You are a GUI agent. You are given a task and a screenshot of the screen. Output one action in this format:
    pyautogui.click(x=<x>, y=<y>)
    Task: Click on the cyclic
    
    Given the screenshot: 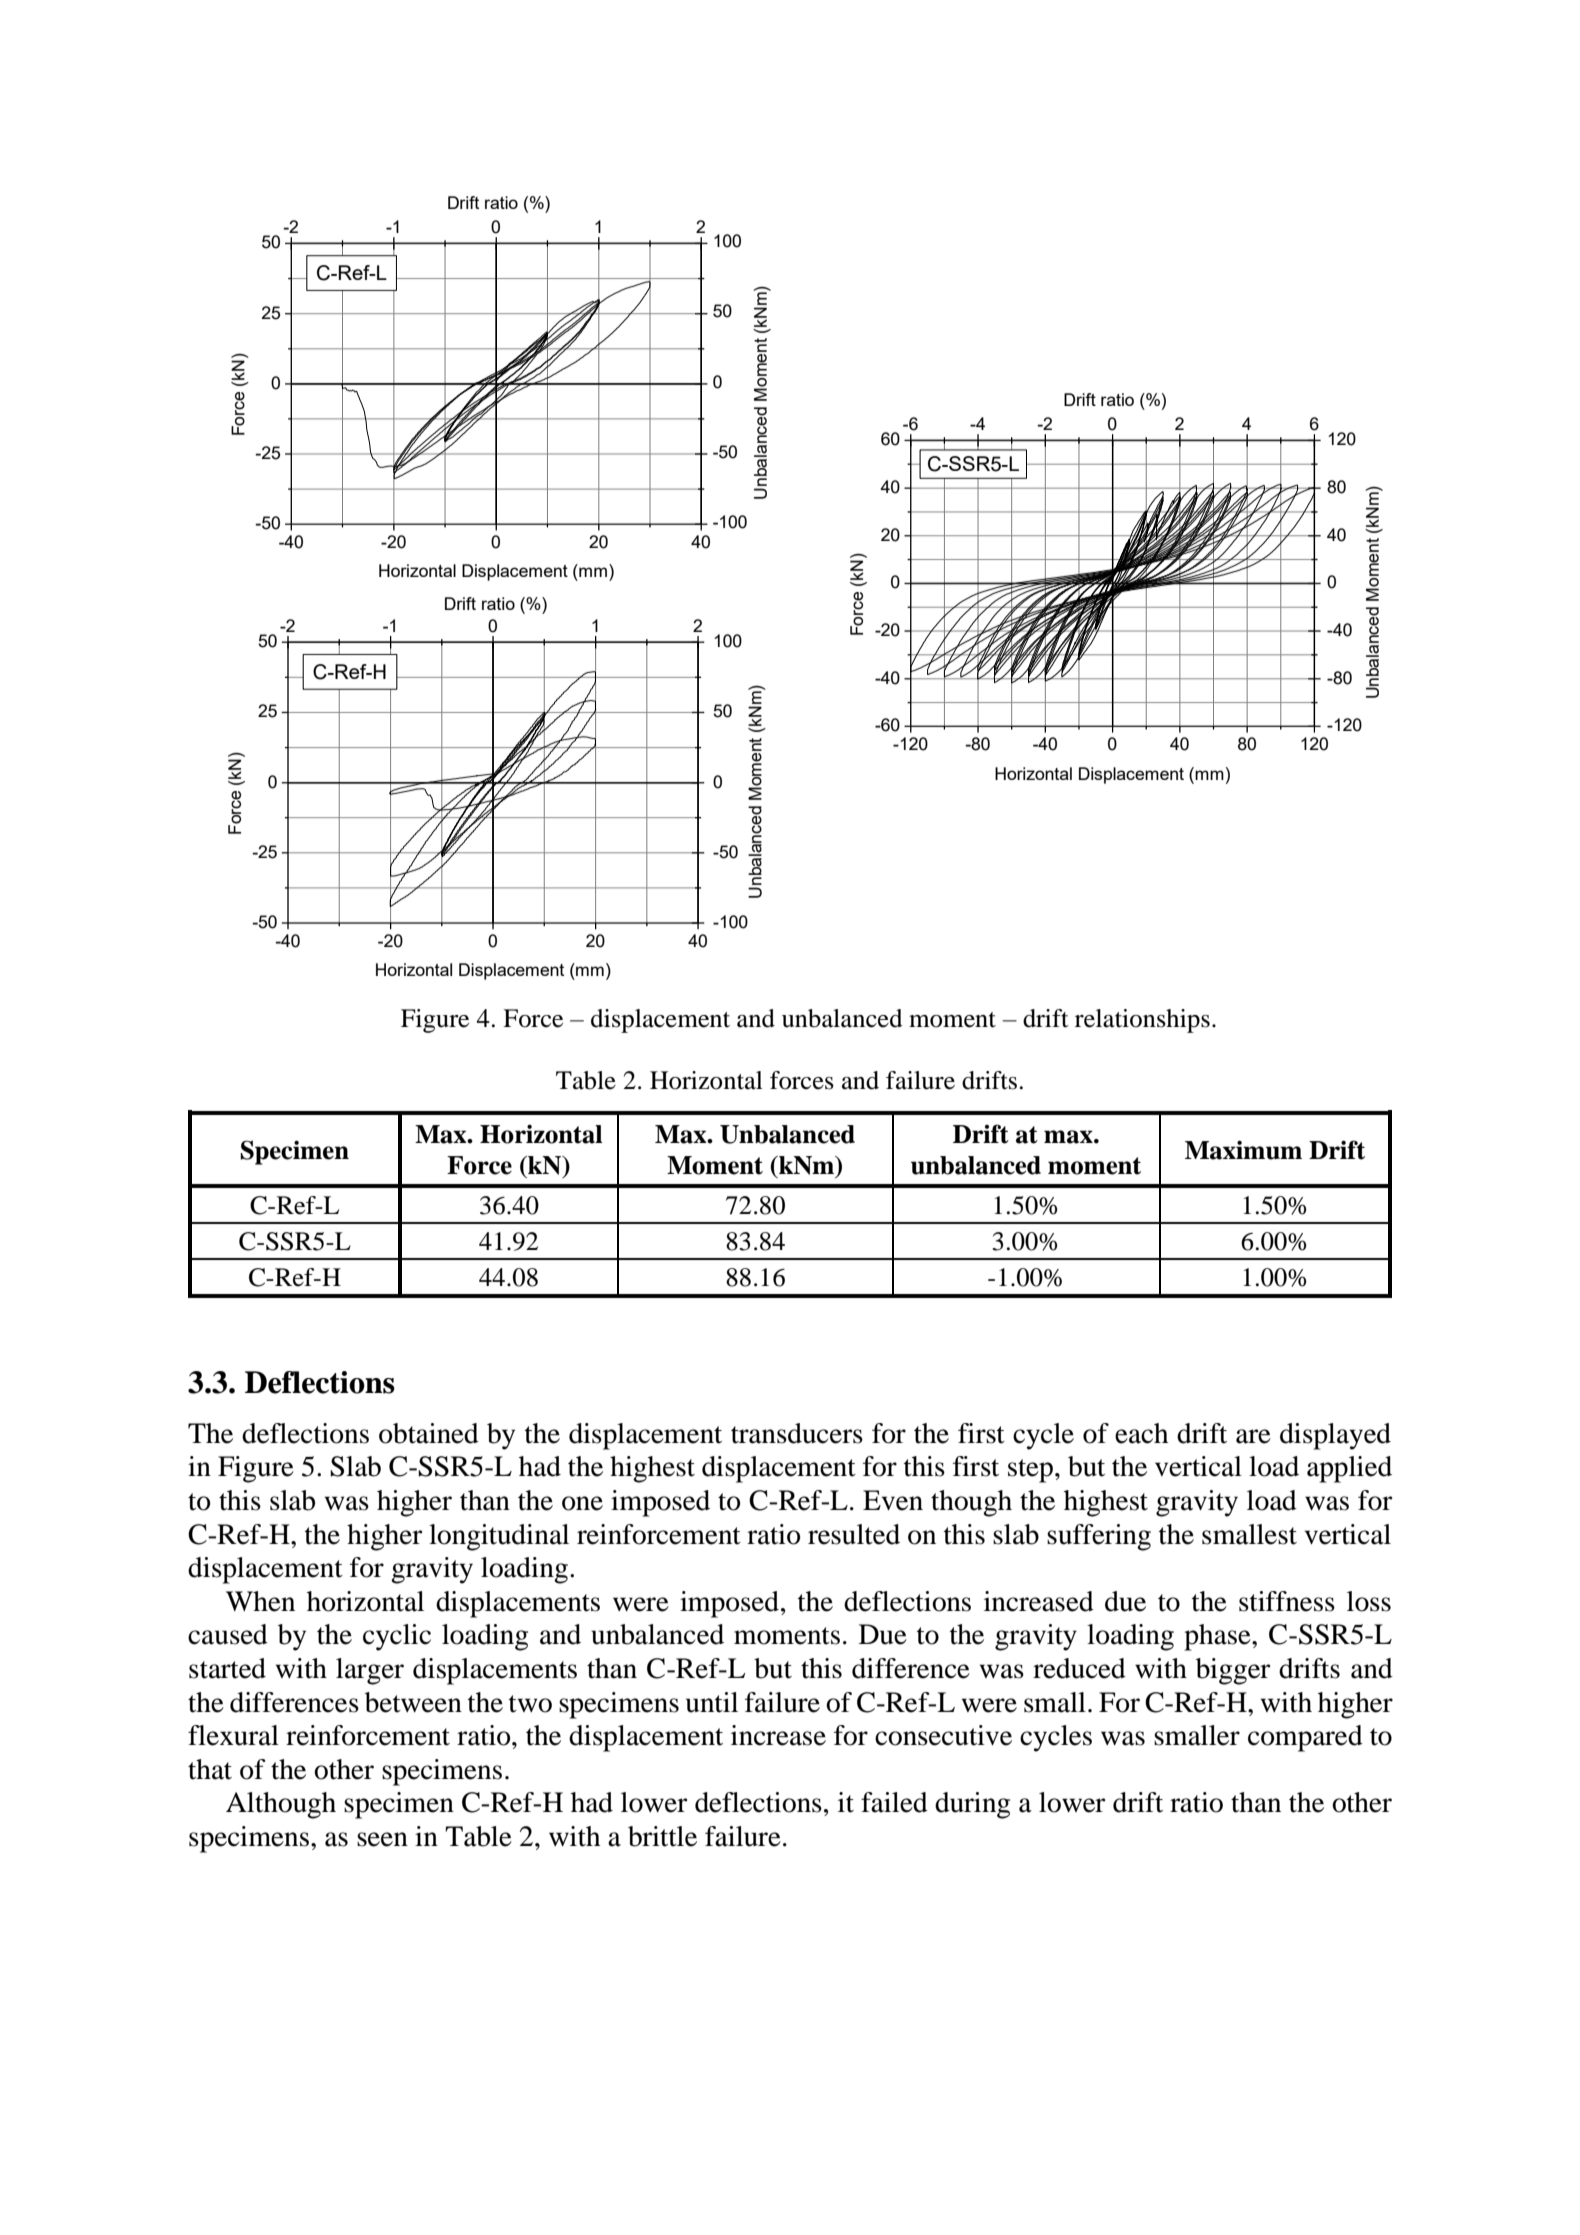 What is the action you would take?
    pyautogui.click(x=397, y=1637)
